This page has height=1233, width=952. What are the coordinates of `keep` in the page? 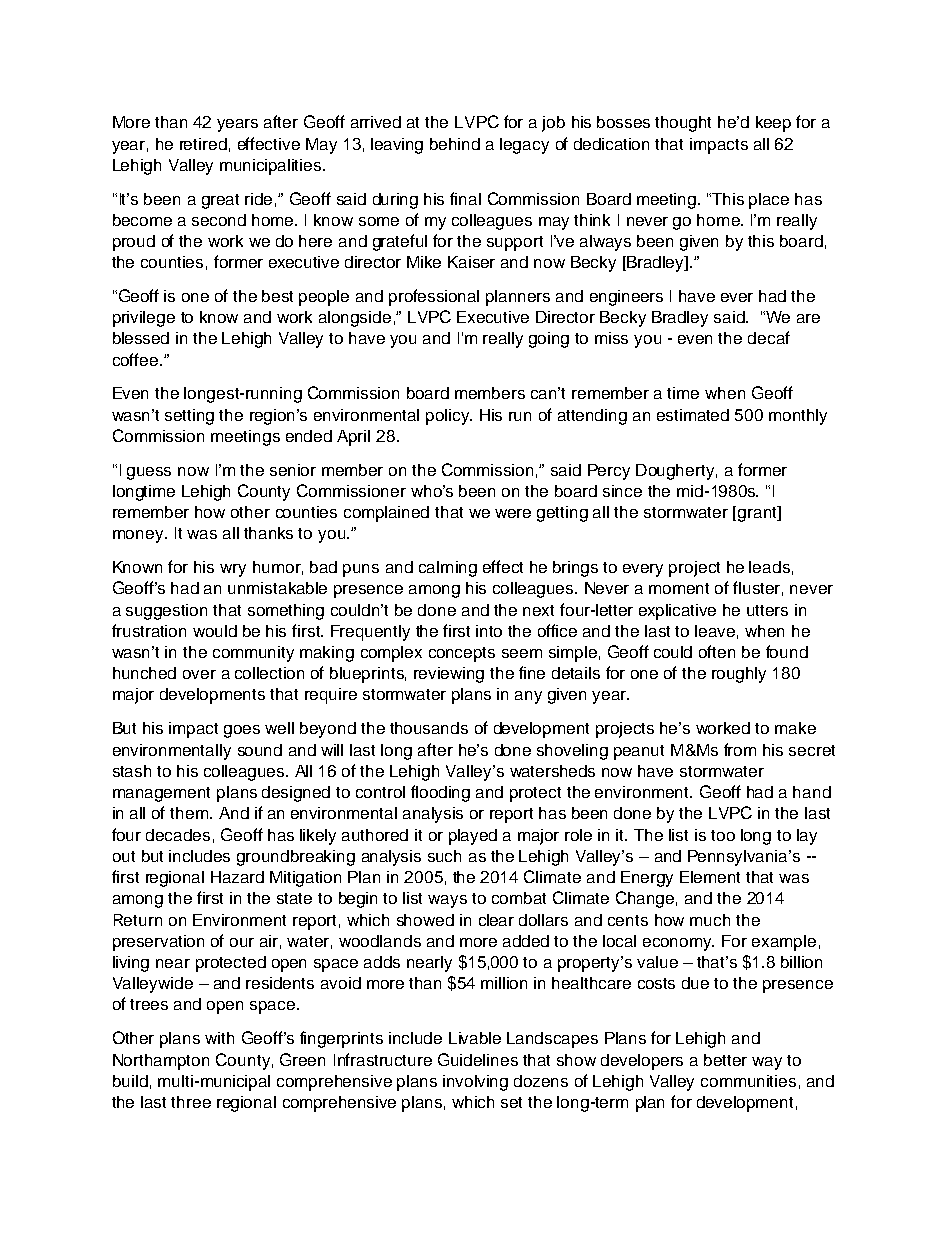 It's located at (773, 124).
